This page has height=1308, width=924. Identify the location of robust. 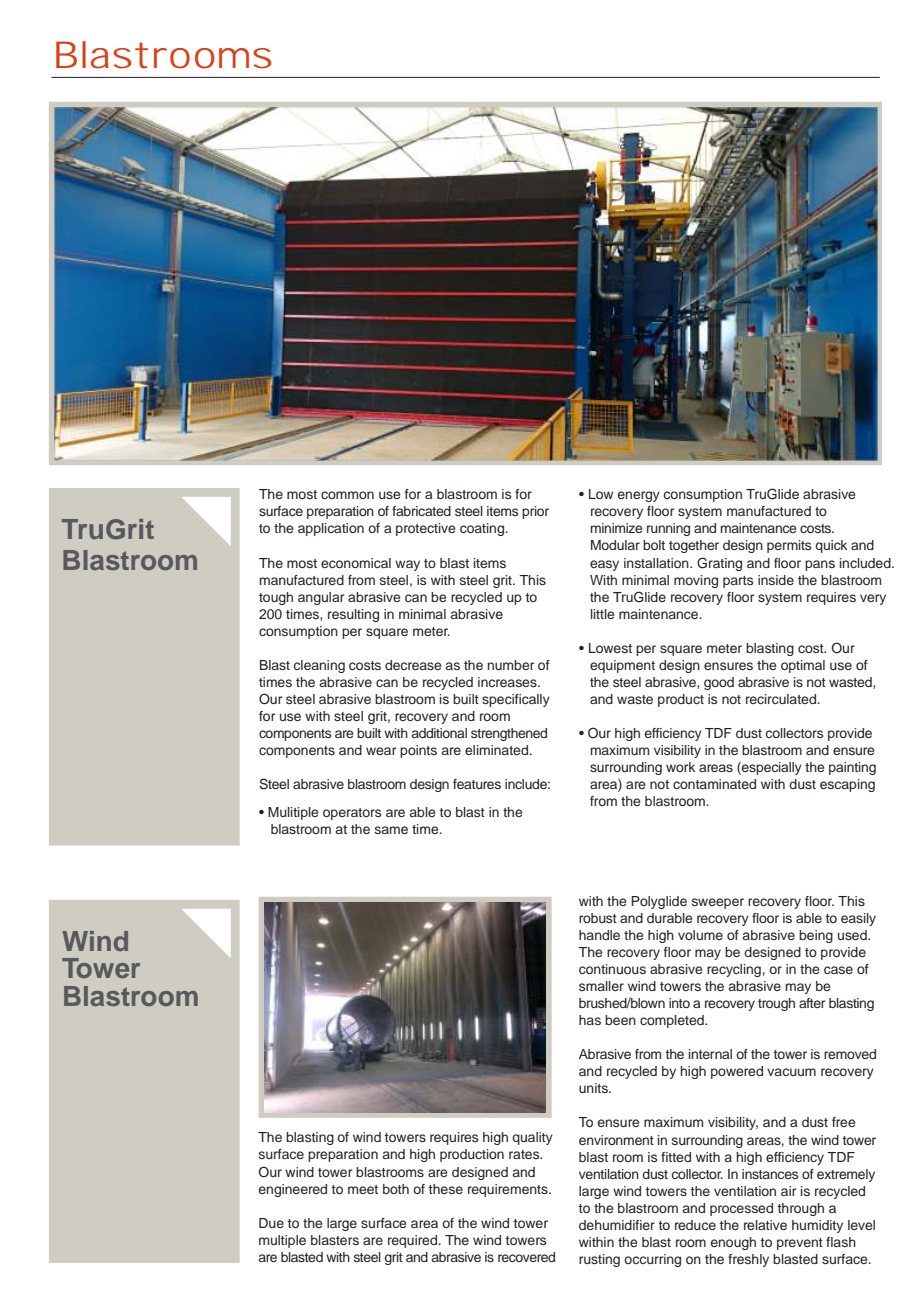
(598, 918).
